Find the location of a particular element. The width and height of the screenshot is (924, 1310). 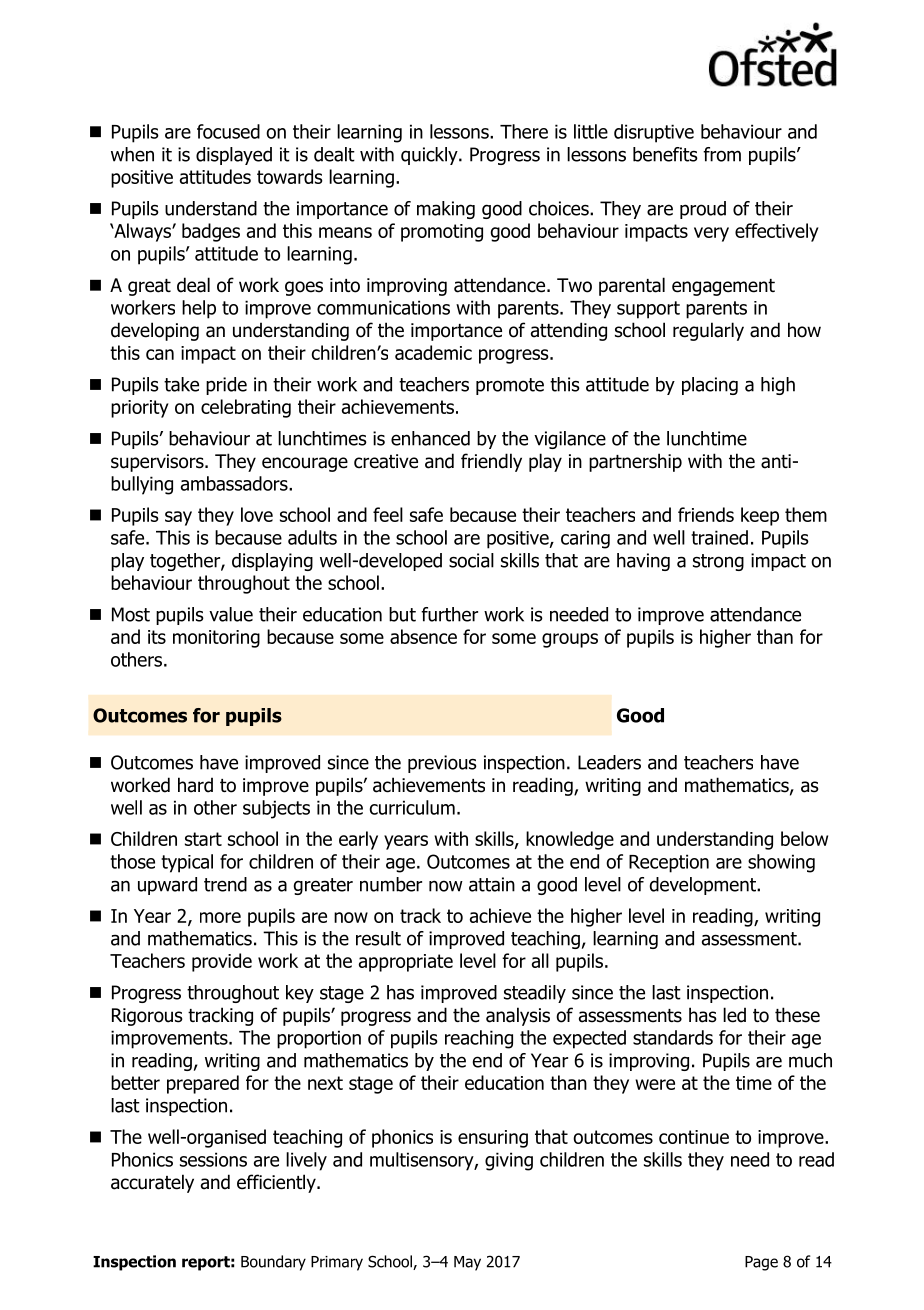

making is located at coordinates (446, 210).
